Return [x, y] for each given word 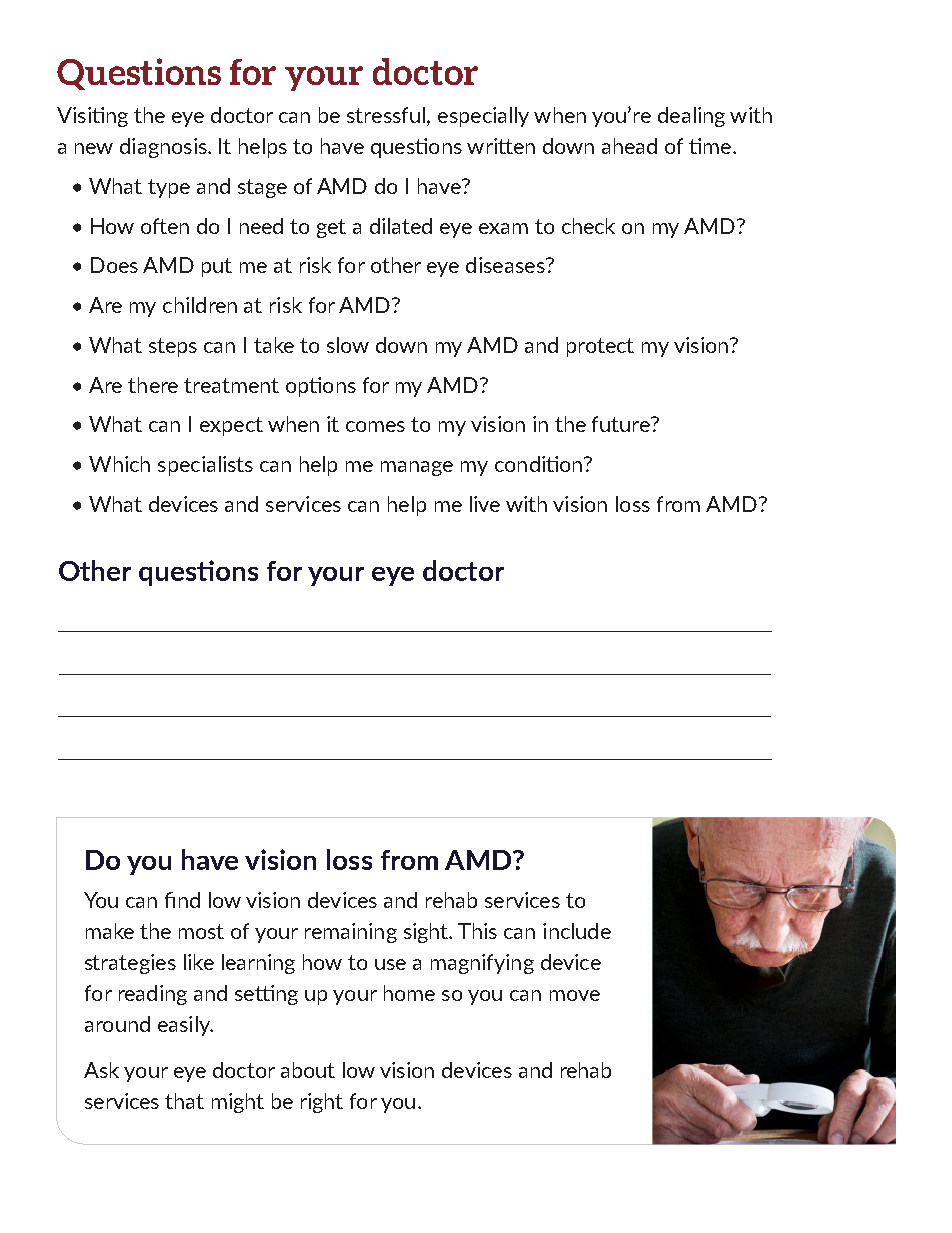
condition [540, 464]
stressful [387, 116]
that [184, 1101]
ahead [629, 146]
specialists [205, 466]
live [485, 504]
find [182, 900]
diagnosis [164, 148]
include [577, 931]
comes [375, 426]
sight [427, 933]
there [153, 385]
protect [600, 347]
